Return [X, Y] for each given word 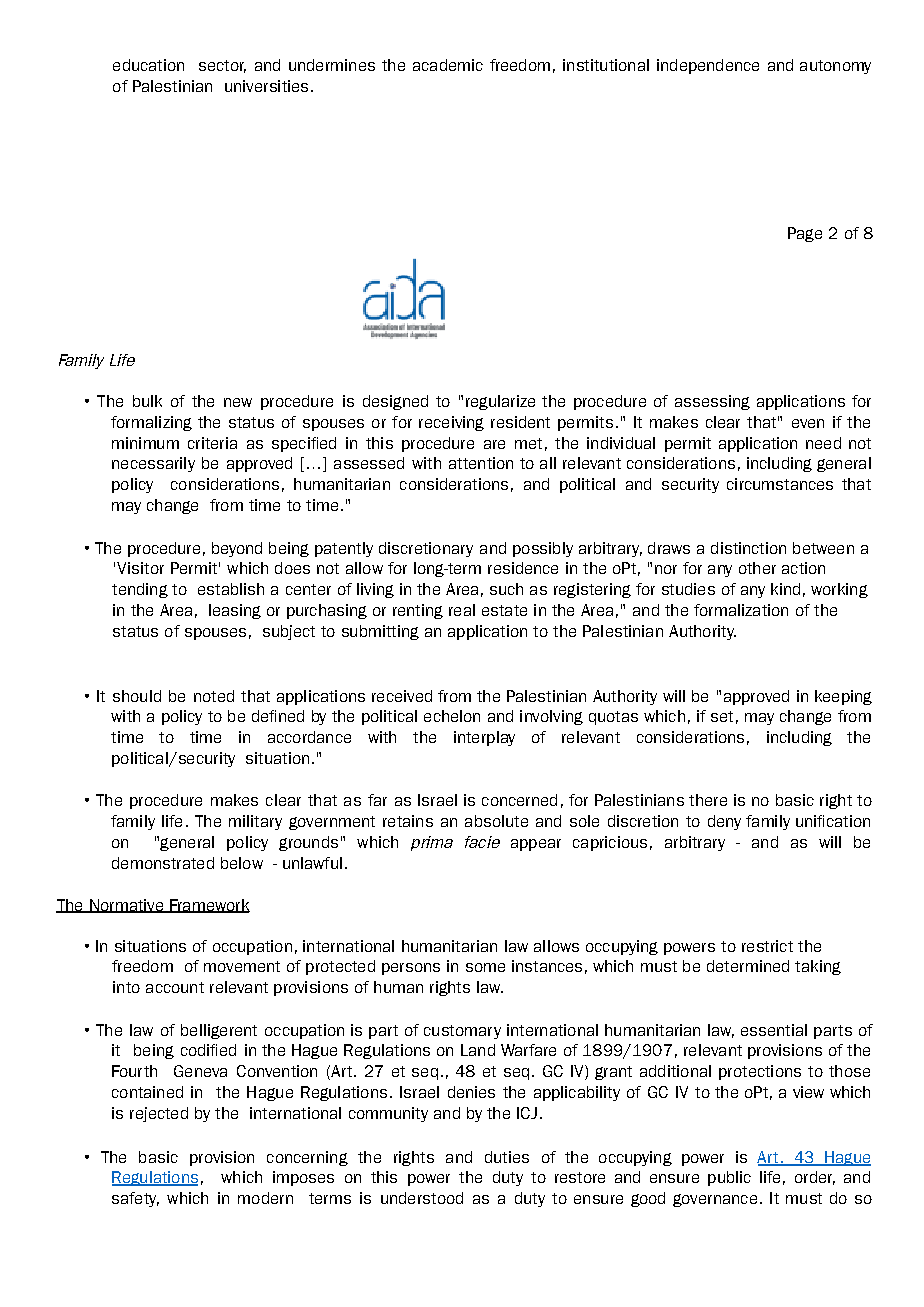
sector [222, 66]
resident [520, 422]
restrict [767, 946]
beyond [237, 549]
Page [805, 234]
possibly [543, 549]
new [238, 402]
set [722, 716]
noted [214, 696]
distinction [748, 548]
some [485, 967]
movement [242, 966]
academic [448, 65]
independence [708, 66]
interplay [484, 738]
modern [265, 1198]
